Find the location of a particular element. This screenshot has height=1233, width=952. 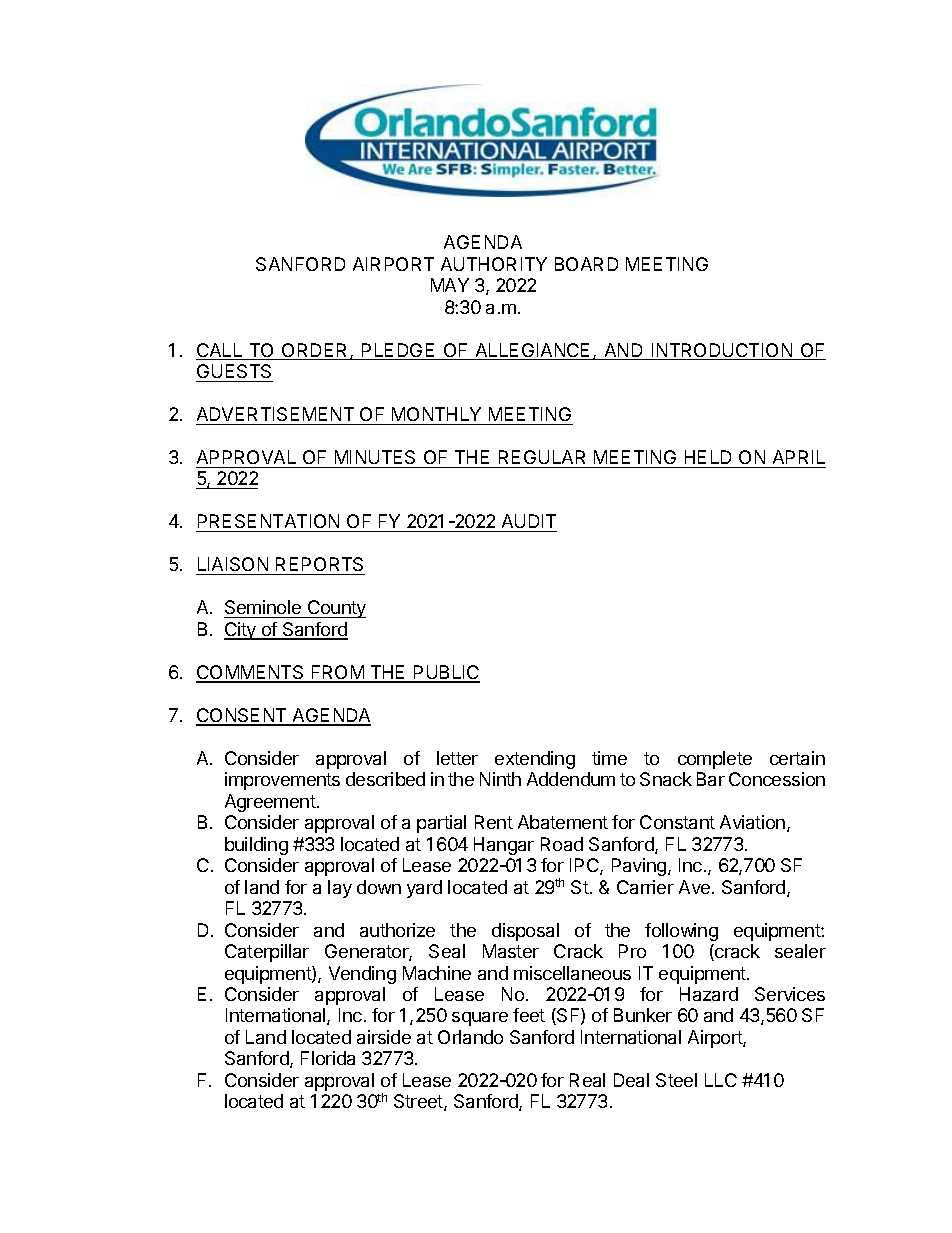

Rent is located at coordinates (494, 822).
